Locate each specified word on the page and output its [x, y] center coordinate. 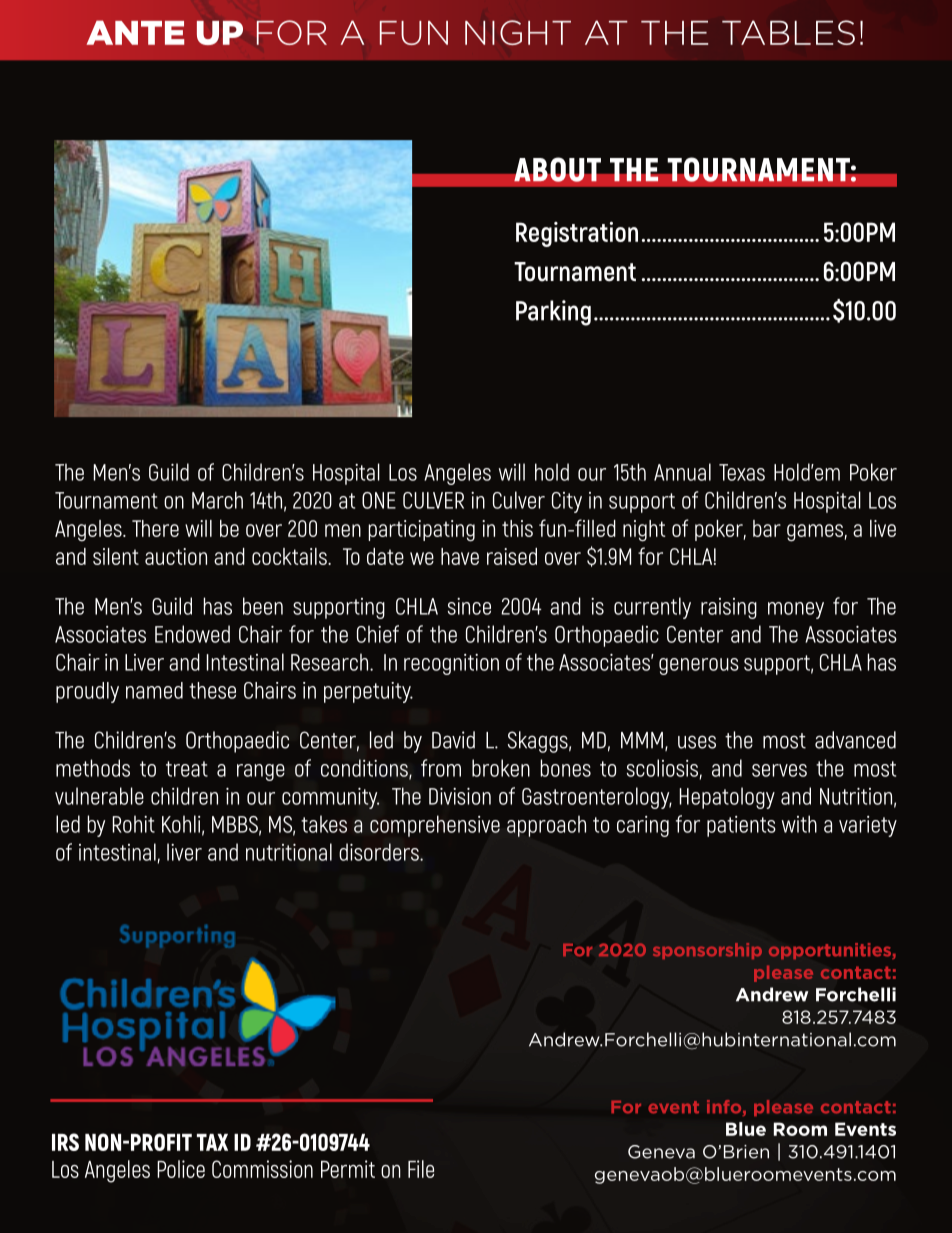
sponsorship [707, 951]
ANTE [135, 32]
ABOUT [557, 169]
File [421, 1169]
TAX [212, 1142]
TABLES [788, 32]
